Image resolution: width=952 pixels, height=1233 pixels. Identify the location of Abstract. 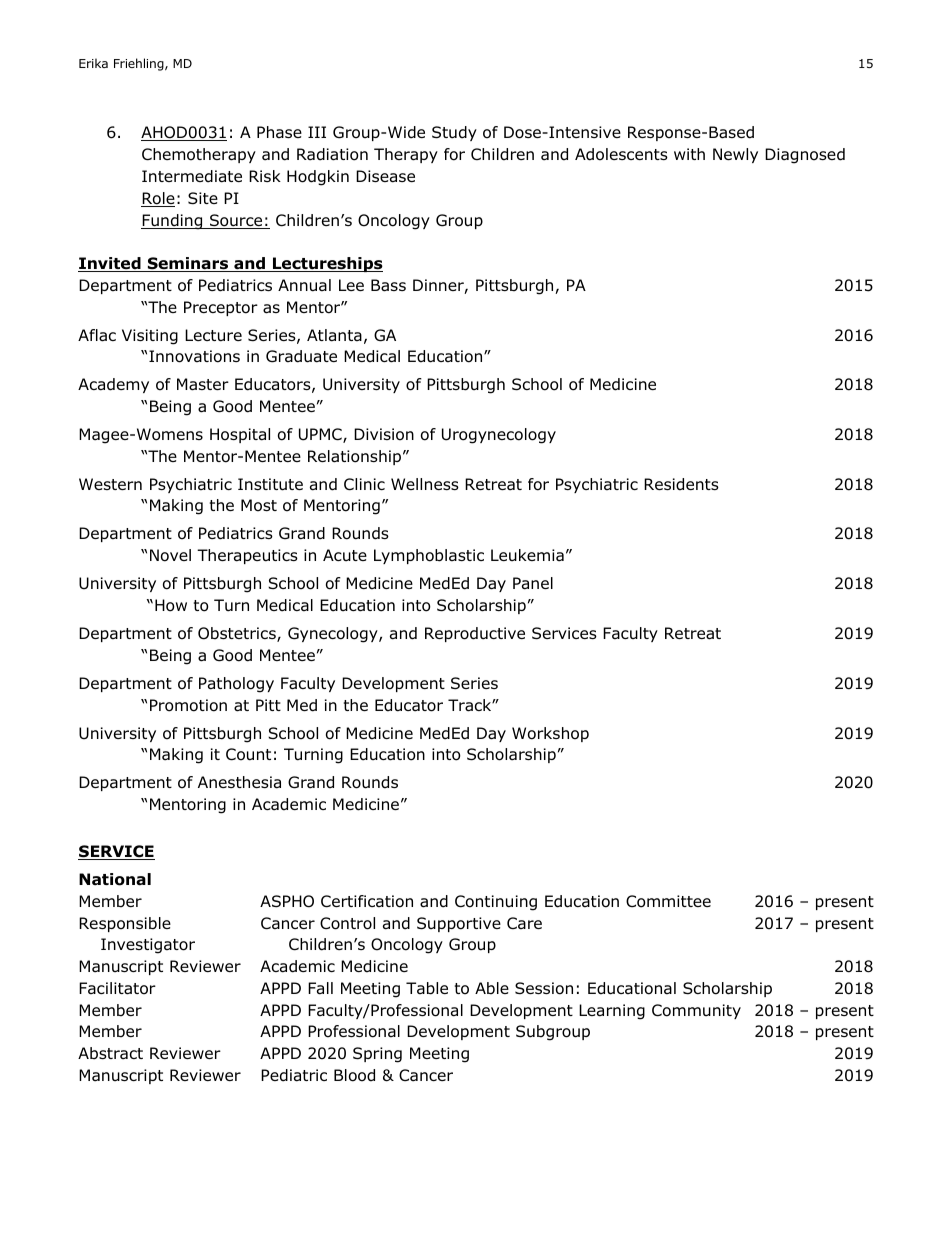
(110, 1053).
